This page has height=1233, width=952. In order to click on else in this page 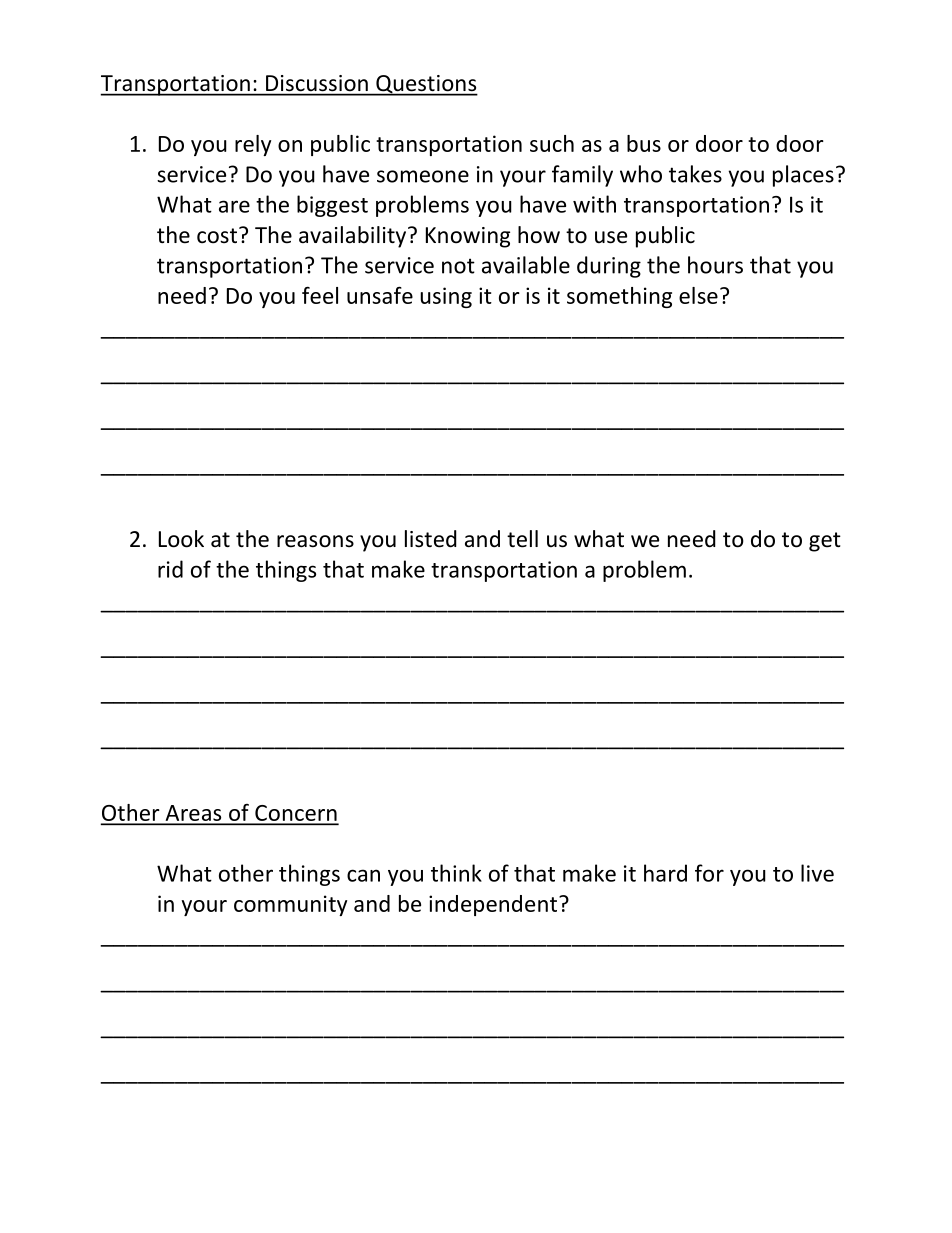, I will do `click(698, 295)`.
